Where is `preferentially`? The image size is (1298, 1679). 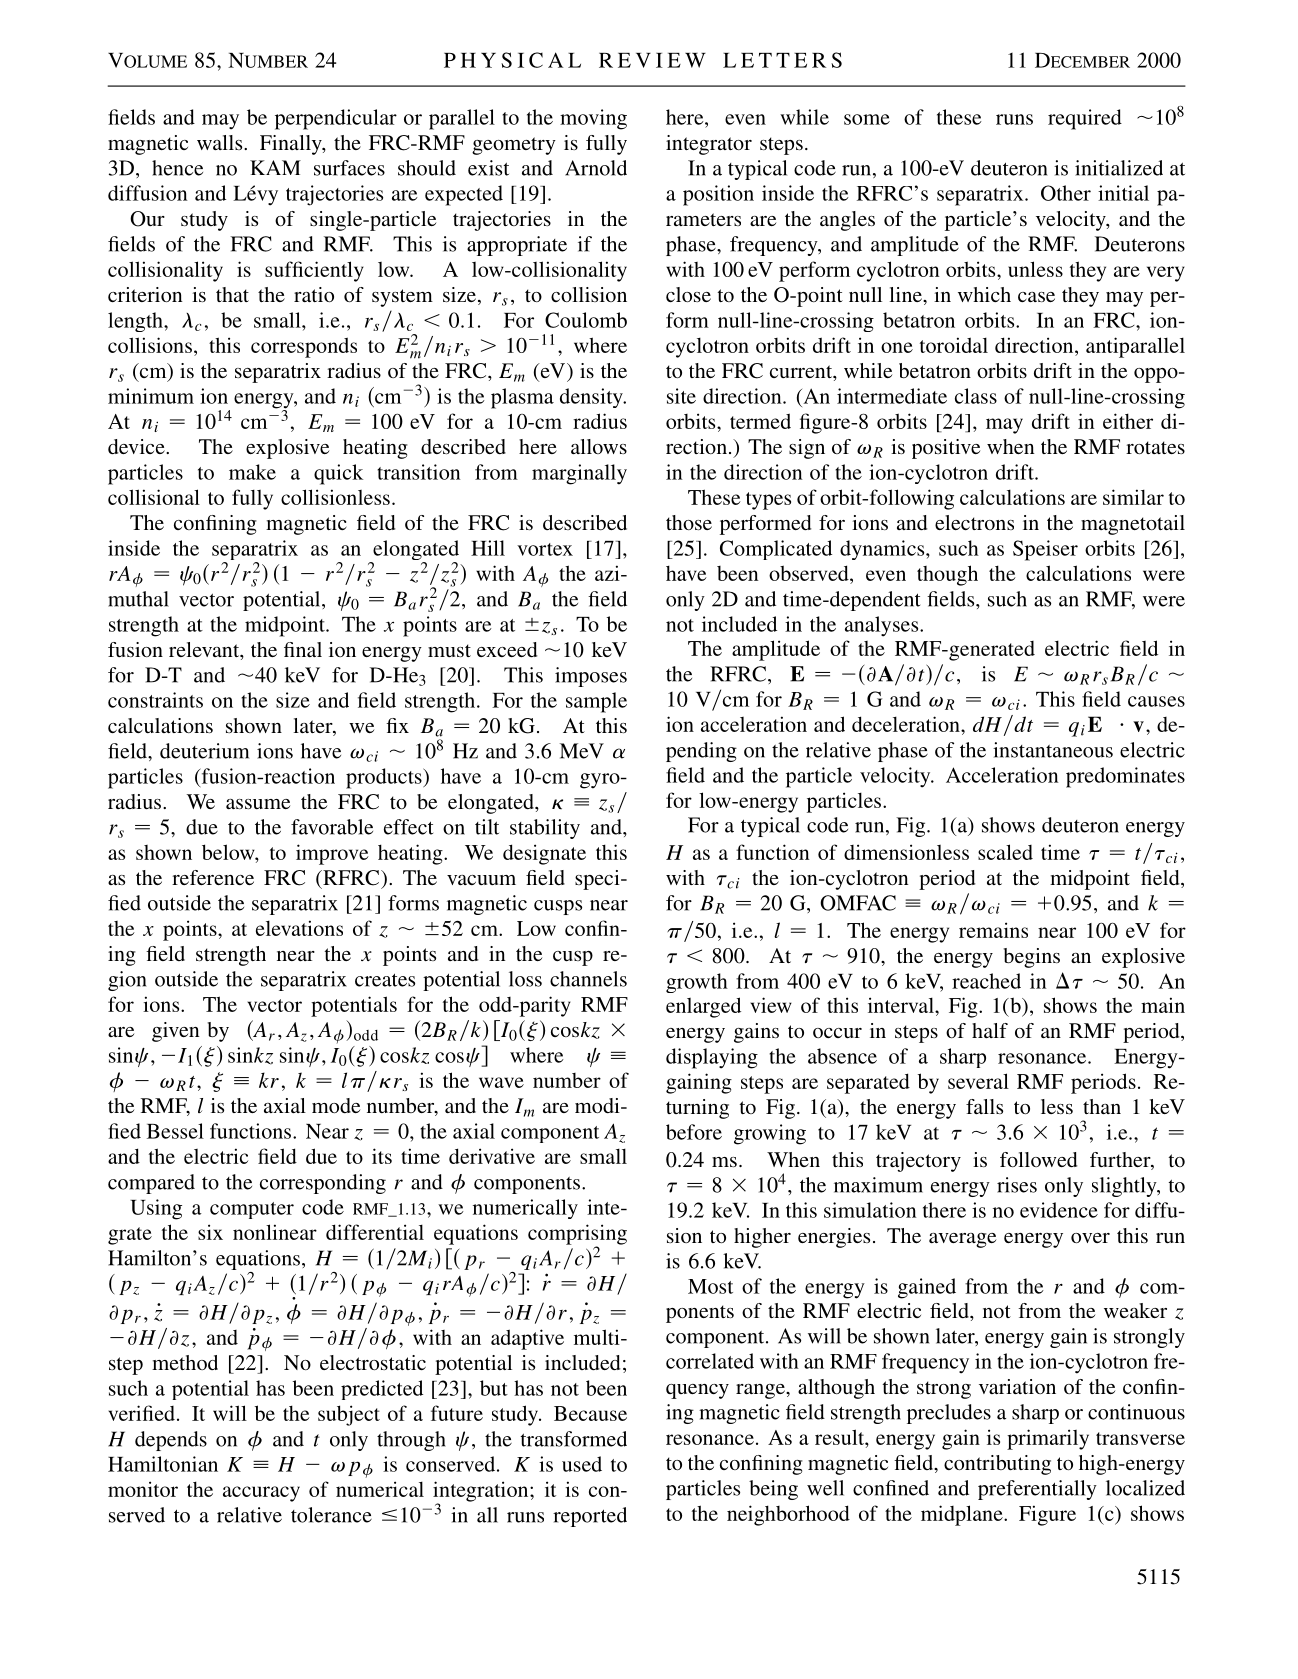 preferentially is located at coordinates (1037, 1490).
